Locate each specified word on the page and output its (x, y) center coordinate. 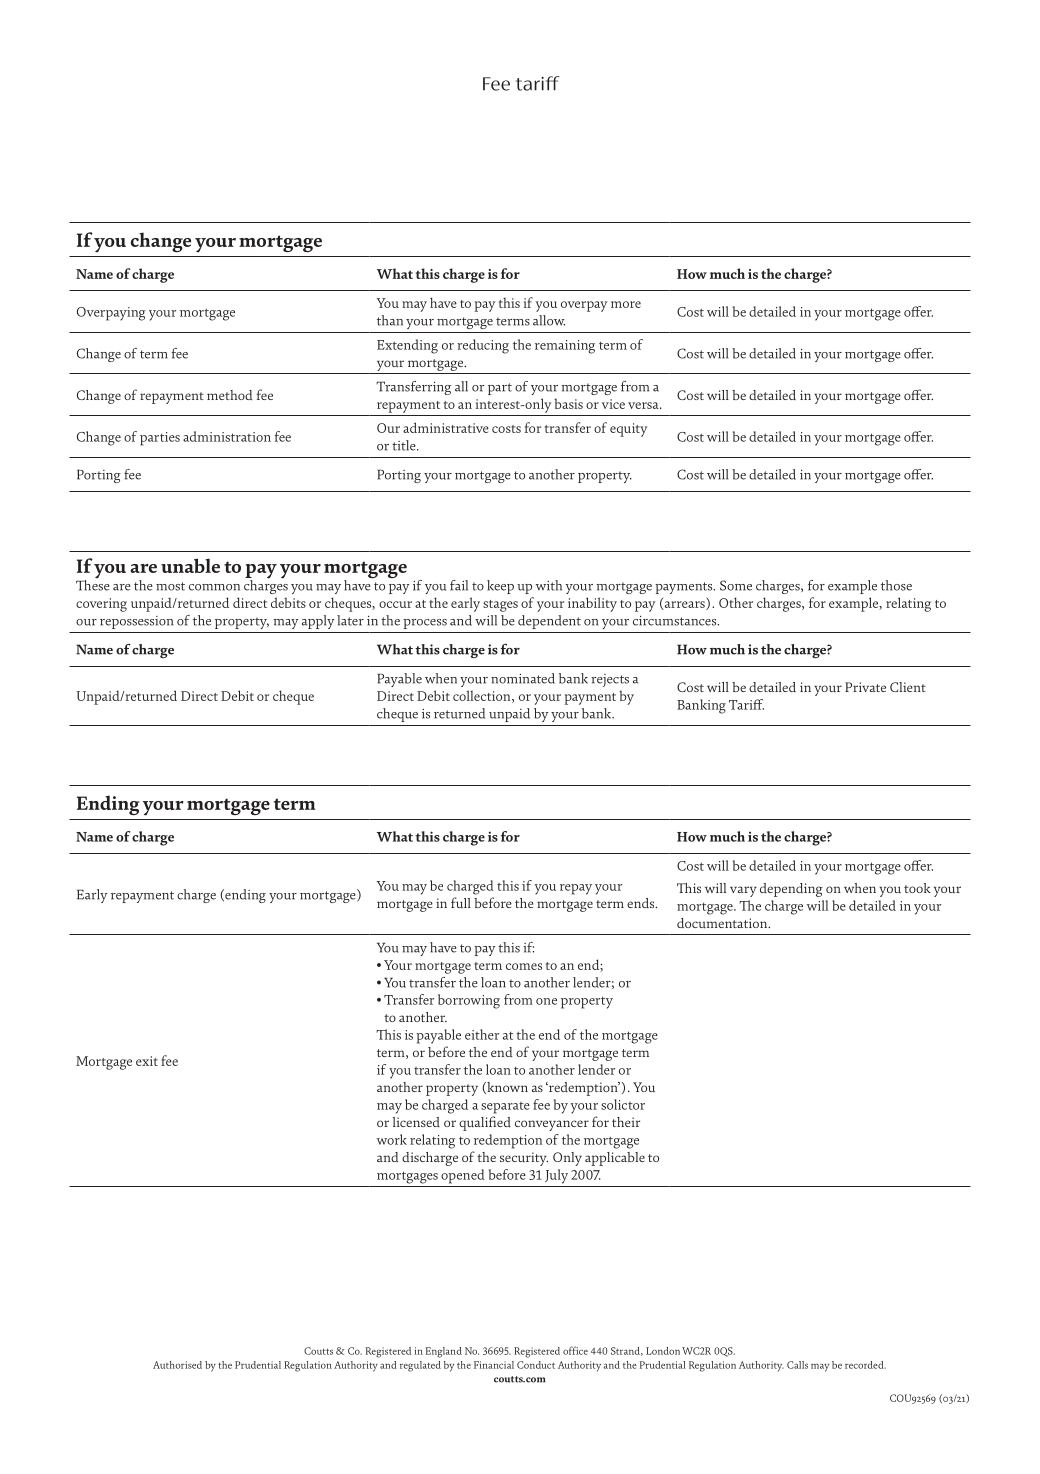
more (626, 304)
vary (743, 891)
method (230, 395)
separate (505, 1108)
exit (147, 1061)
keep (500, 587)
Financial (494, 1365)
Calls (797, 1365)
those (896, 585)
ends (642, 903)
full (461, 902)
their (626, 1122)
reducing (483, 346)
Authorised (177, 1365)
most (170, 586)
